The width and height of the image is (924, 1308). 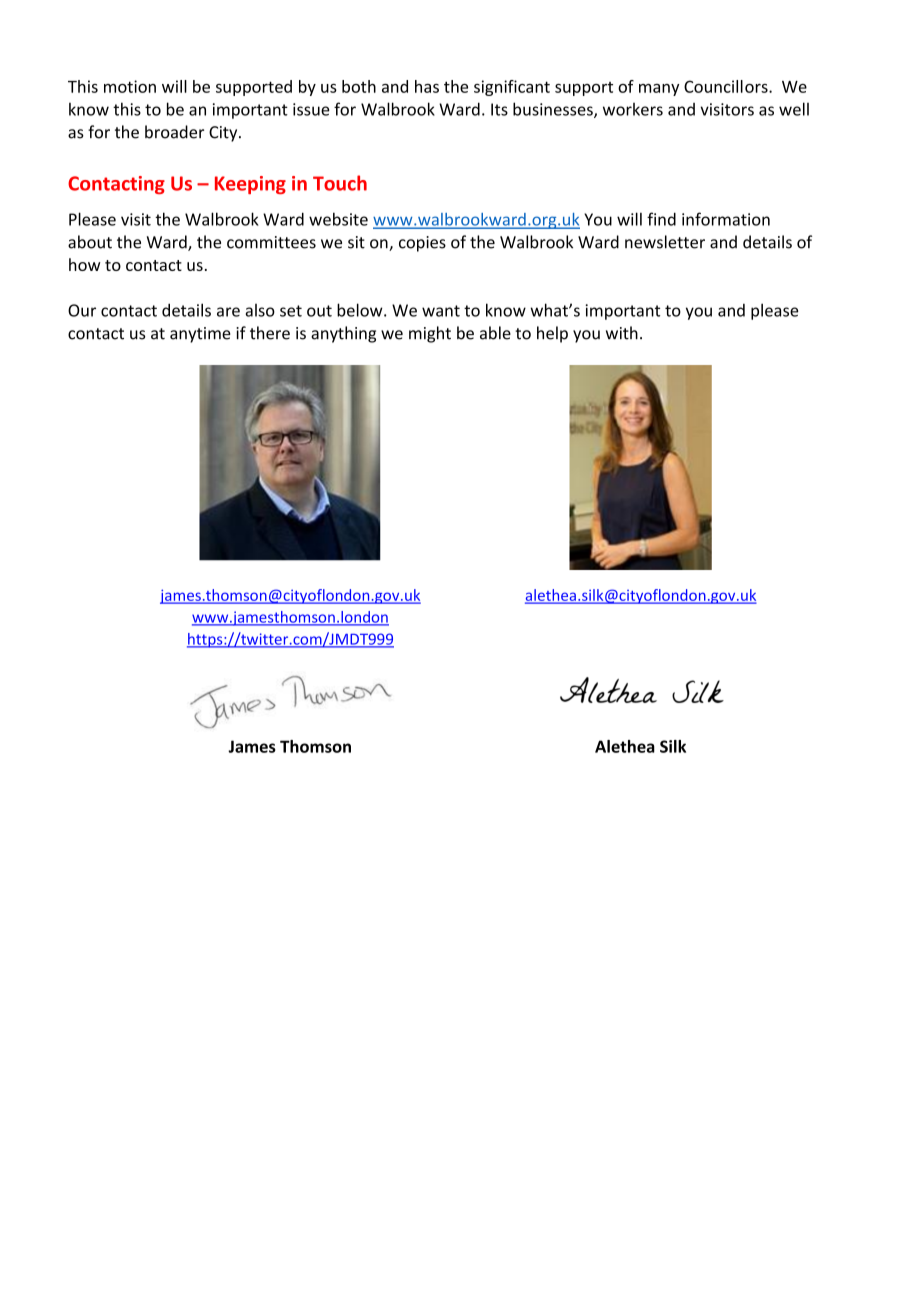 What do you see at coordinates (726, 219) in the image?
I see `information` at bounding box center [726, 219].
